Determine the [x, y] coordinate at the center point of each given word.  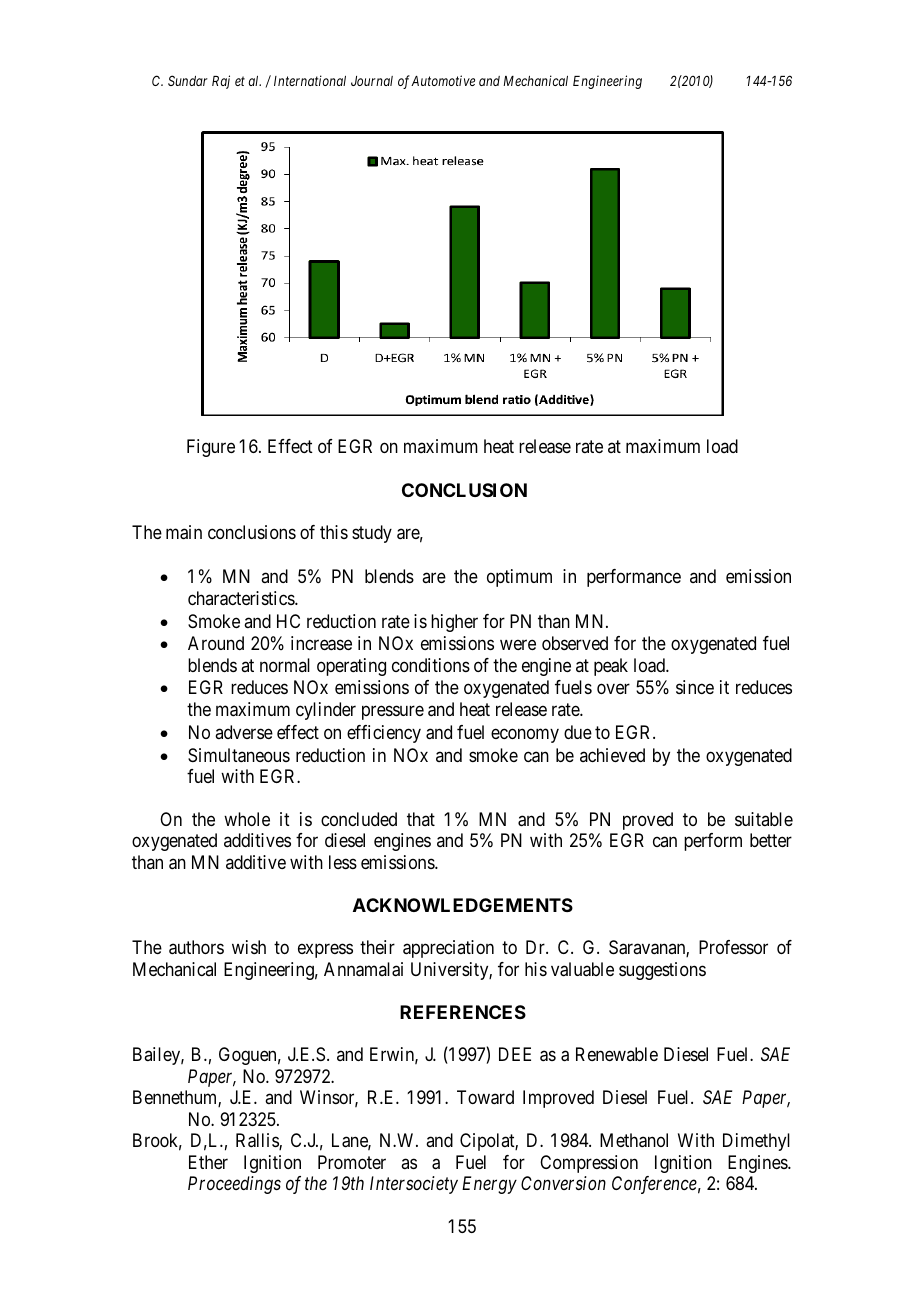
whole [247, 819]
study [372, 534]
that [421, 819]
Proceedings [234, 1185]
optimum [519, 578]
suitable [764, 819]
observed [575, 643]
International [310, 80]
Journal [372, 81]
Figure [211, 448]
